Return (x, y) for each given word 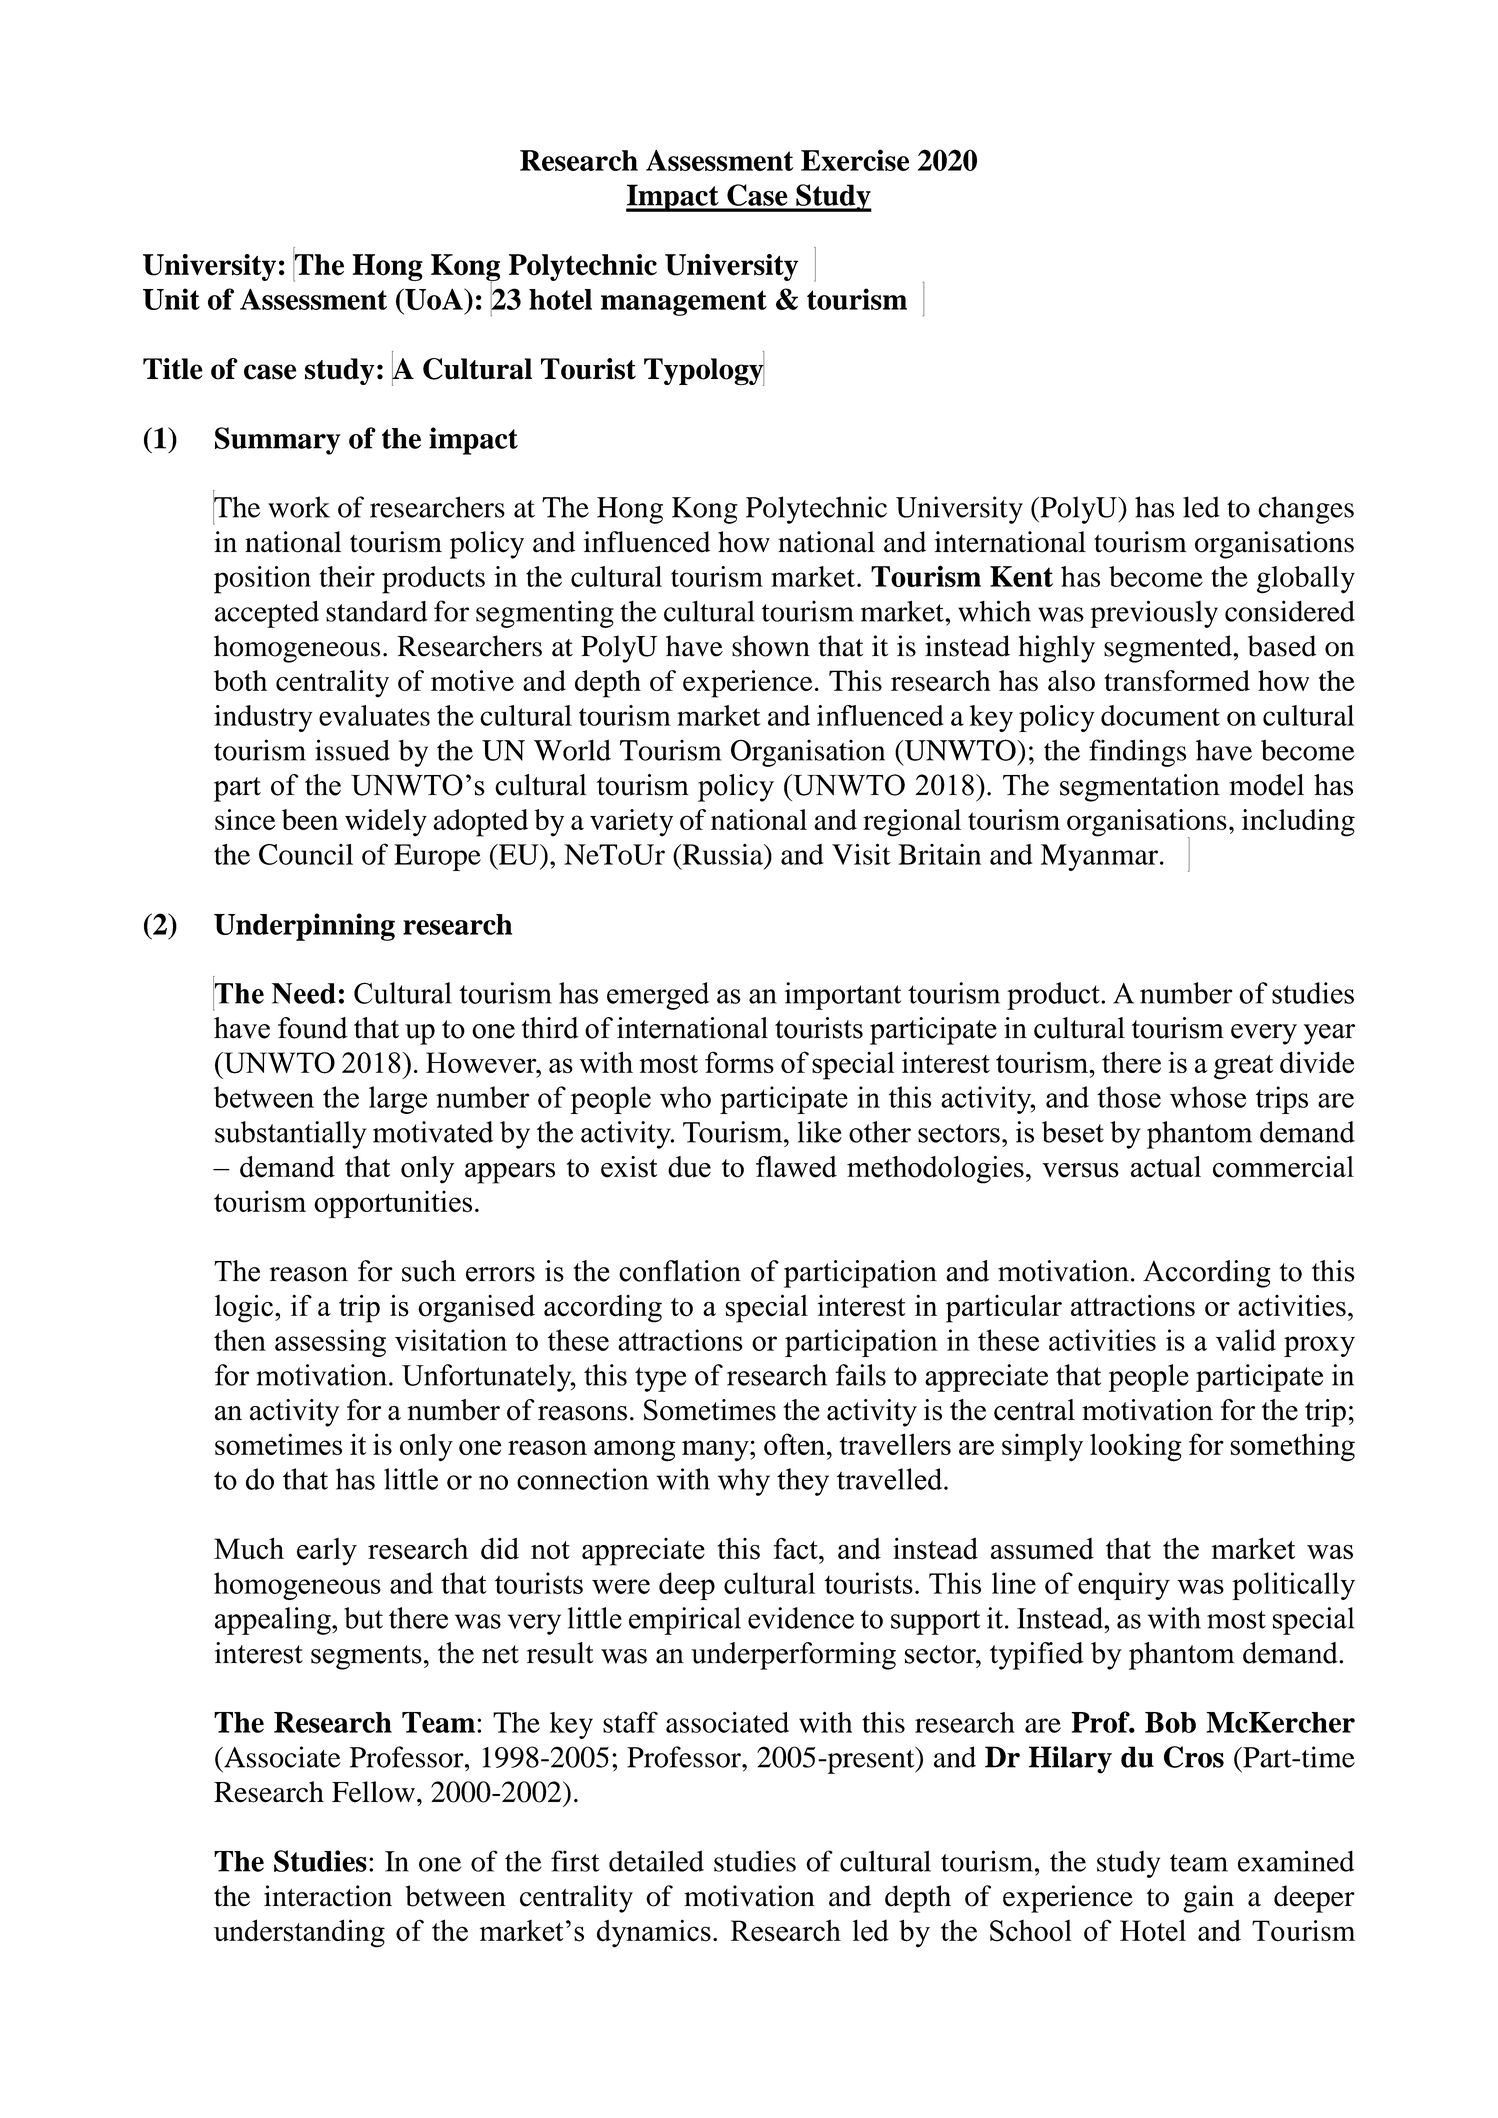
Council (306, 854)
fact (796, 1549)
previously (1154, 614)
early (327, 1552)
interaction (328, 1896)
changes (1306, 510)
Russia (722, 854)
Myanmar (1099, 857)
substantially (291, 1135)
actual (1166, 1167)
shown (771, 646)
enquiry (1124, 1586)
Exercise (855, 160)
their (347, 576)
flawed (796, 1167)
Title (173, 369)
